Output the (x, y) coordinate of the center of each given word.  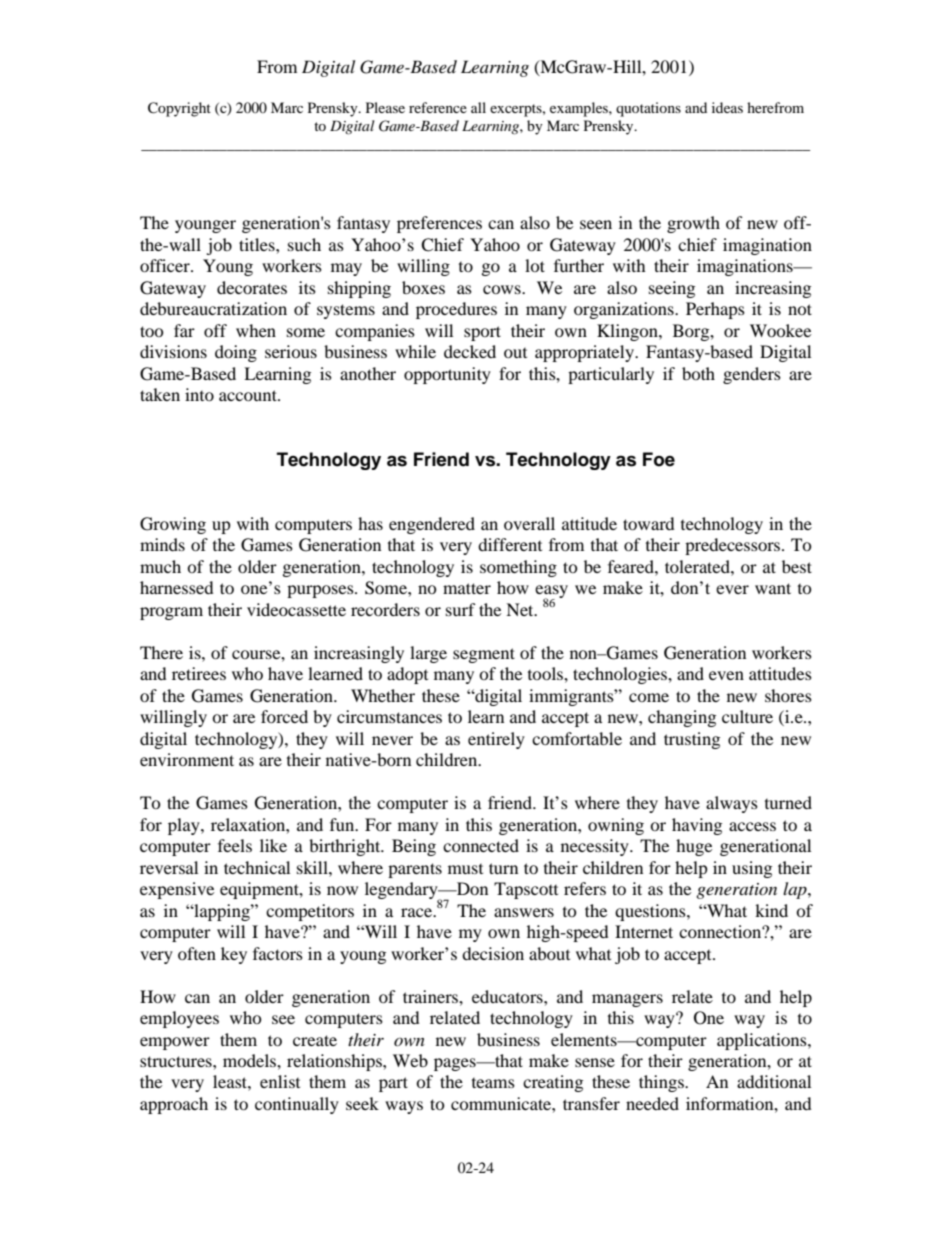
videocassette (296, 609)
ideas (727, 107)
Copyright (179, 109)
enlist (280, 1081)
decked (470, 351)
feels (235, 845)
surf (461, 609)
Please (385, 107)
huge (694, 847)
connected (481, 845)
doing (236, 353)
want (773, 588)
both (698, 373)
